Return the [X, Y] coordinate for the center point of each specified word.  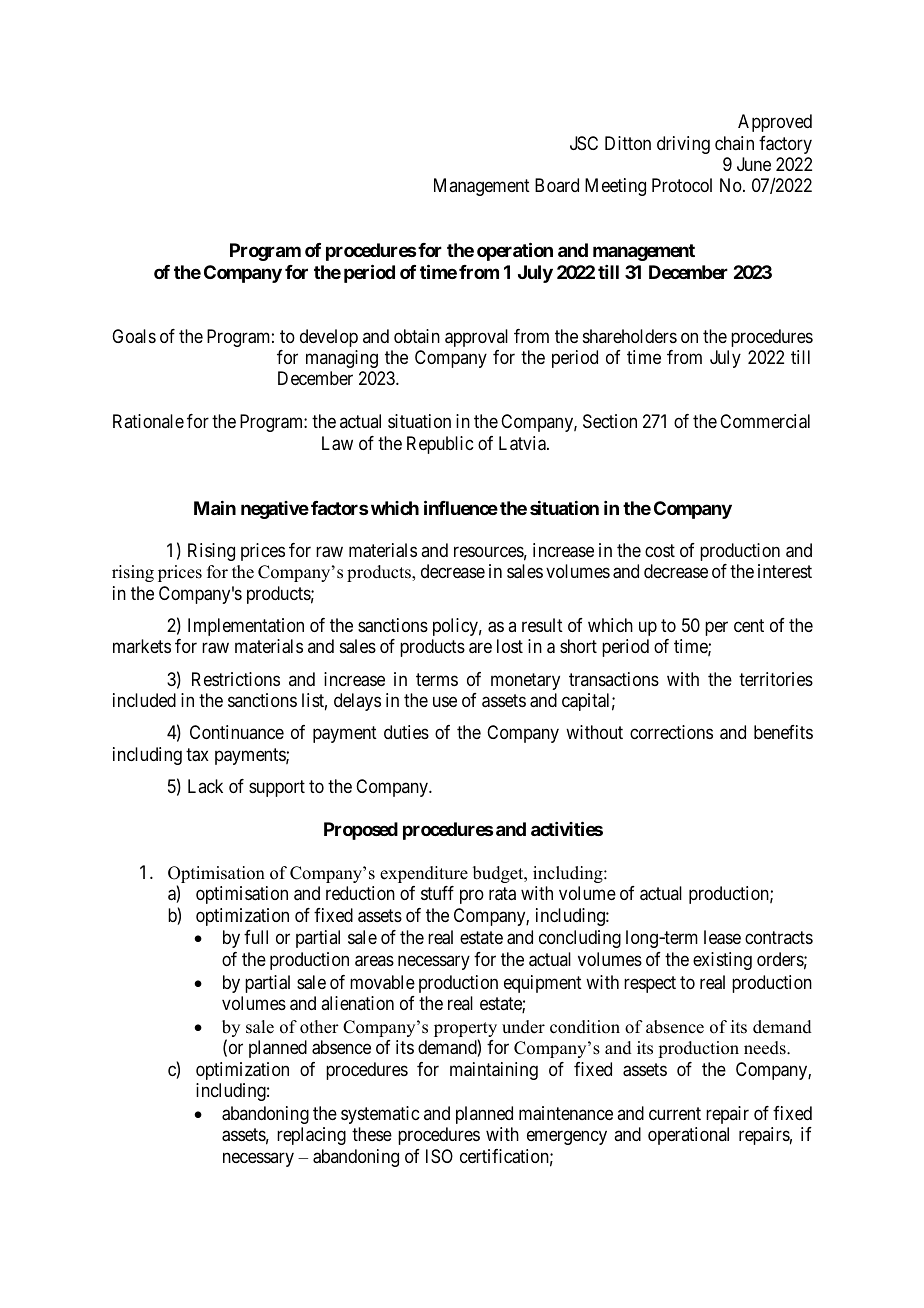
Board [557, 185]
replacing [311, 1136]
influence [461, 507]
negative [275, 510]
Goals [134, 336]
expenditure [424, 874]
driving [683, 145]
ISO [439, 1156]
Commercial [765, 421]
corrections [671, 732]
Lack [205, 786]
